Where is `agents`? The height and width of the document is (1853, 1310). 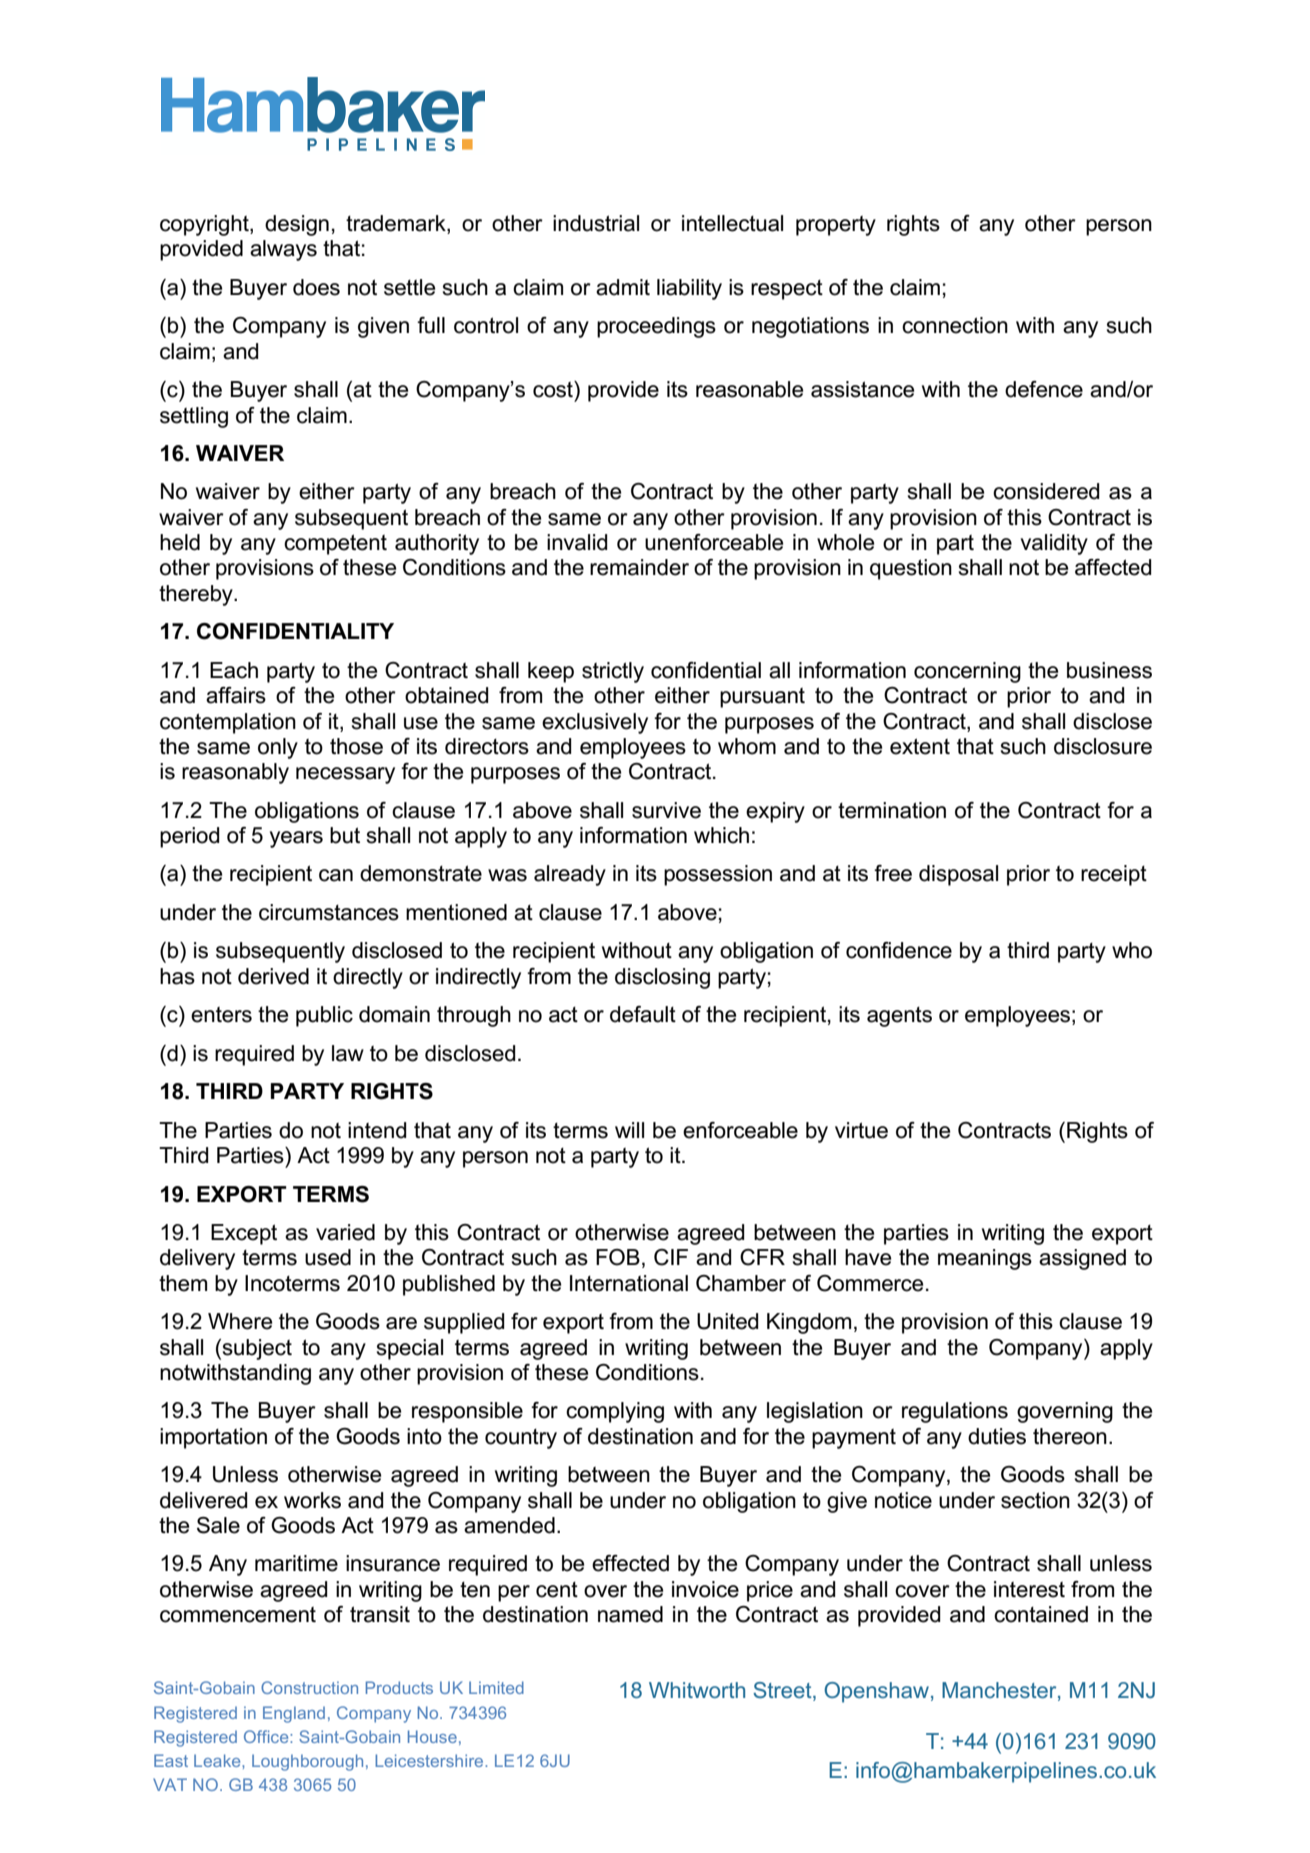
agents is located at coordinates (899, 1017).
